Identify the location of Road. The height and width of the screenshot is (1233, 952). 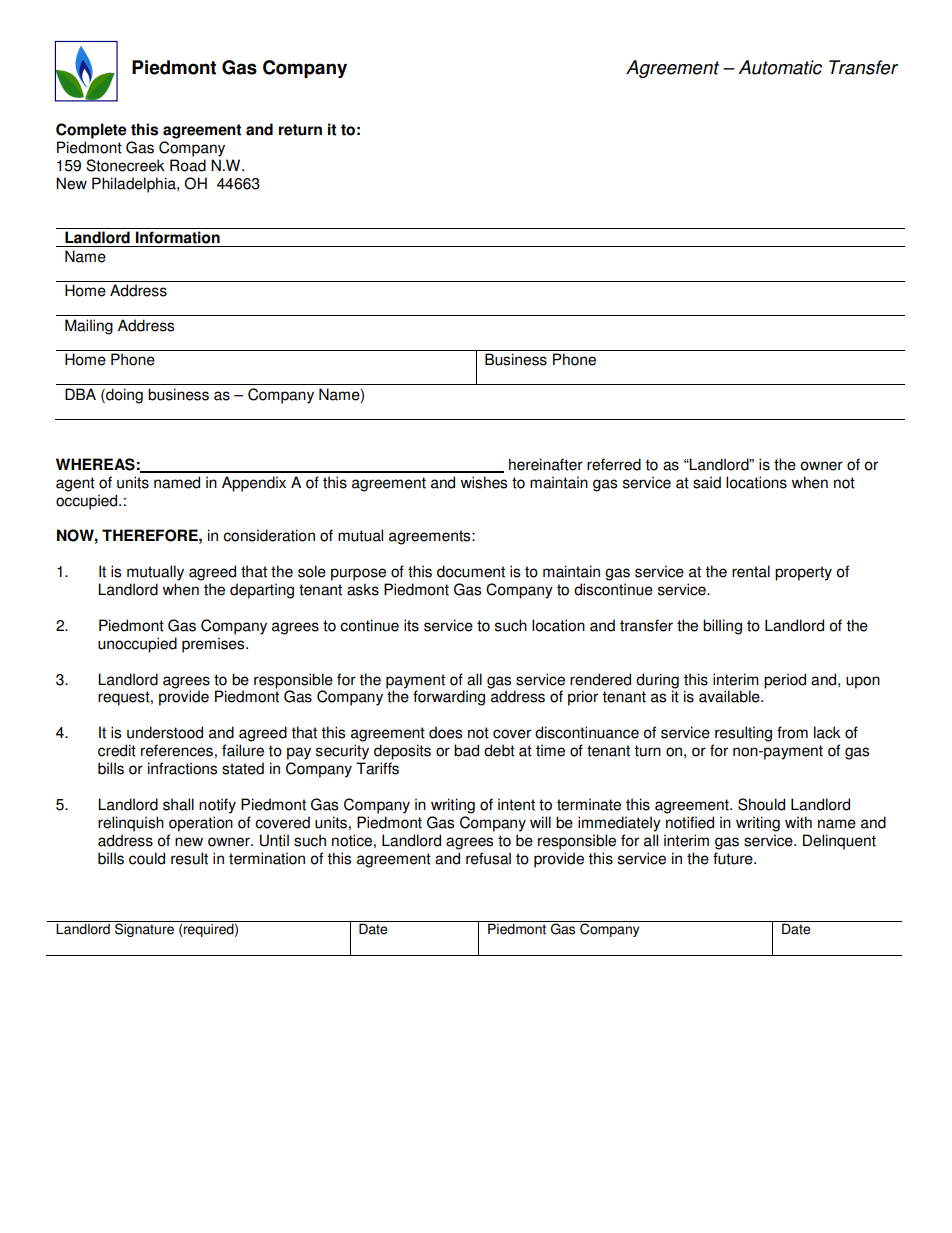
(188, 165).
